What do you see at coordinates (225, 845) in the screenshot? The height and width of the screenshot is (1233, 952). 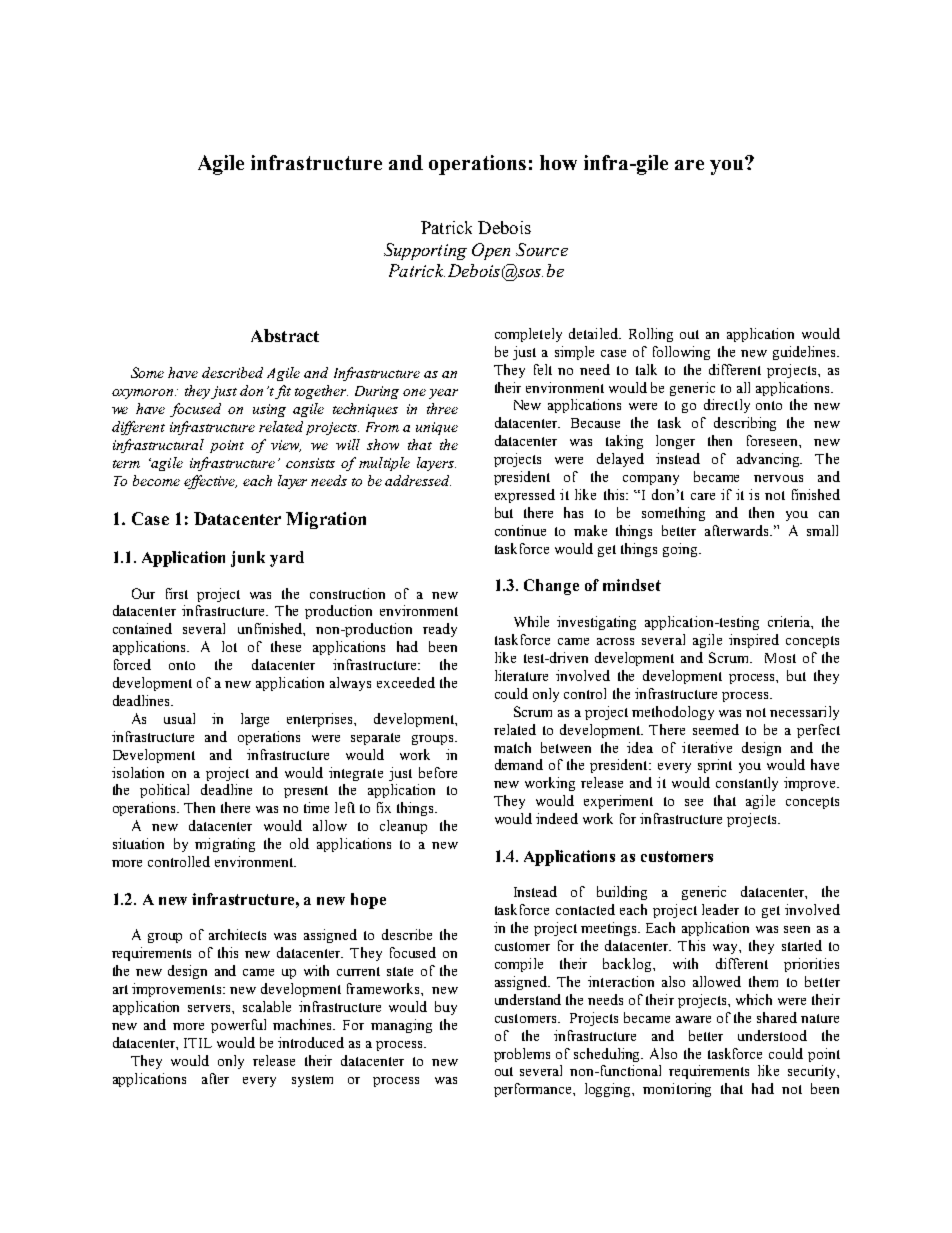 I see `migrating` at bounding box center [225, 845].
